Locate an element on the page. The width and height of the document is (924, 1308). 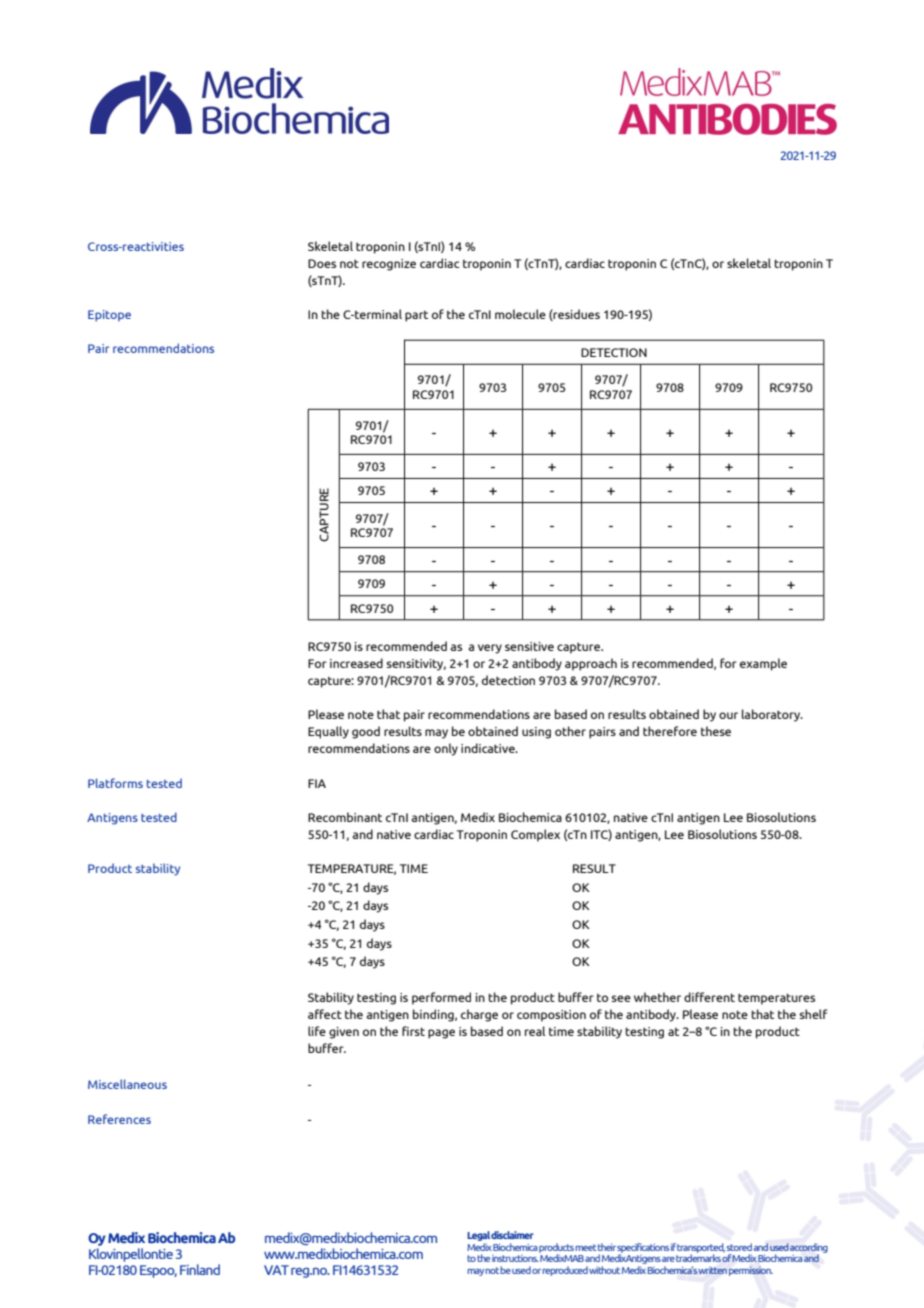
Finland is located at coordinates (200, 1269).
